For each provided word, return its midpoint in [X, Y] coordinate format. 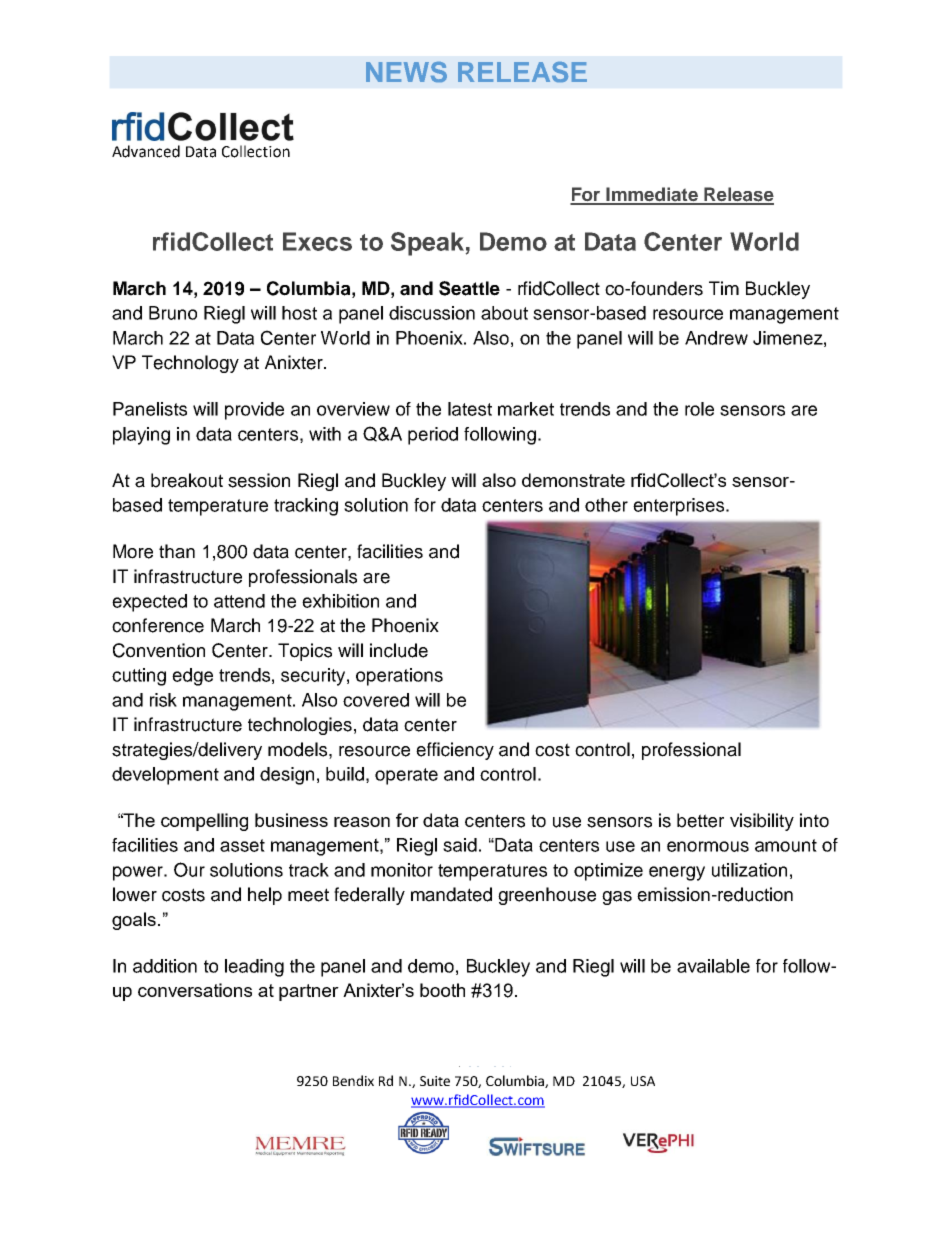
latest [470, 409]
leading [254, 968]
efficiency [455, 751]
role [699, 409]
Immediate [652, 195]
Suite [435, 1081]
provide [254, 411]
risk [163, 700]
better [700, 820]
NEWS [406, 72]
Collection [256, 151]
